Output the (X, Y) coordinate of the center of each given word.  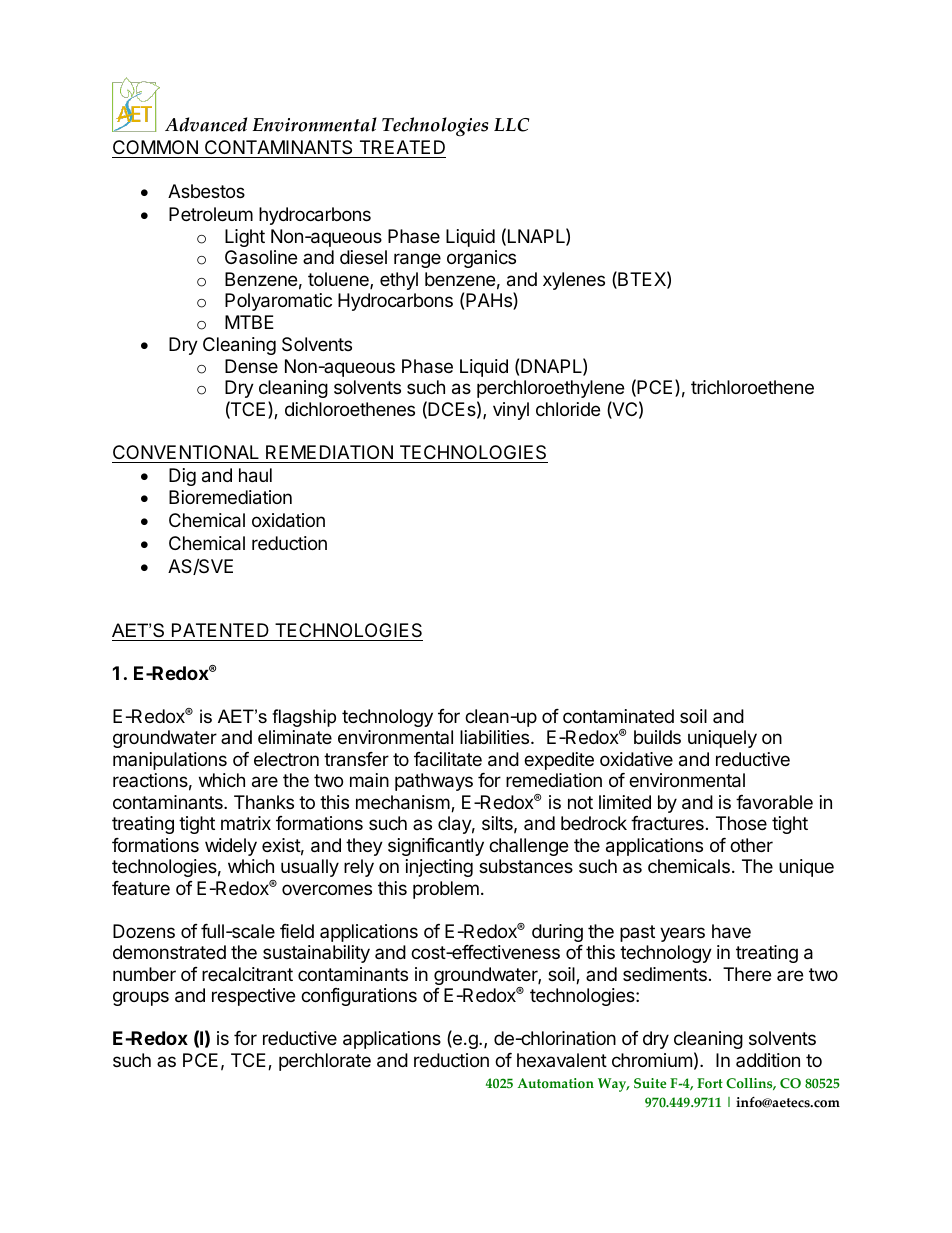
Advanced (206, 124)
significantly (436, 847)
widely (231, 847)
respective (253, 997)
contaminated (618, 716)
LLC (511, 125)
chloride (568, 409)
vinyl (511, 411)
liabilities (496, 737)
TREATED (402, 147)
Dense (251, 366)
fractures (667, 823)
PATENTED (220, 630)
